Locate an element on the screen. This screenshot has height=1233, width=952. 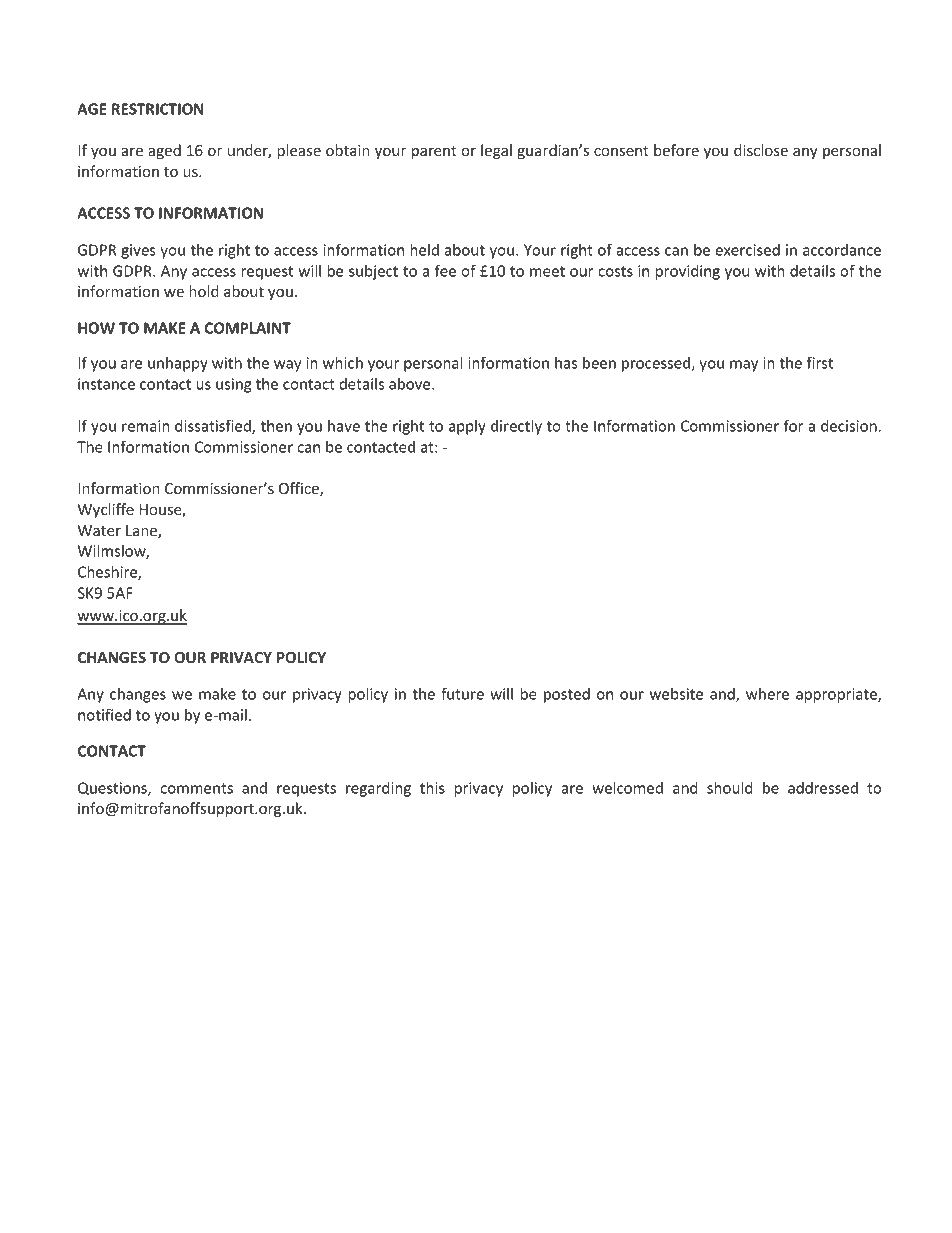
unhappy is located at coordinates (178, 364).
